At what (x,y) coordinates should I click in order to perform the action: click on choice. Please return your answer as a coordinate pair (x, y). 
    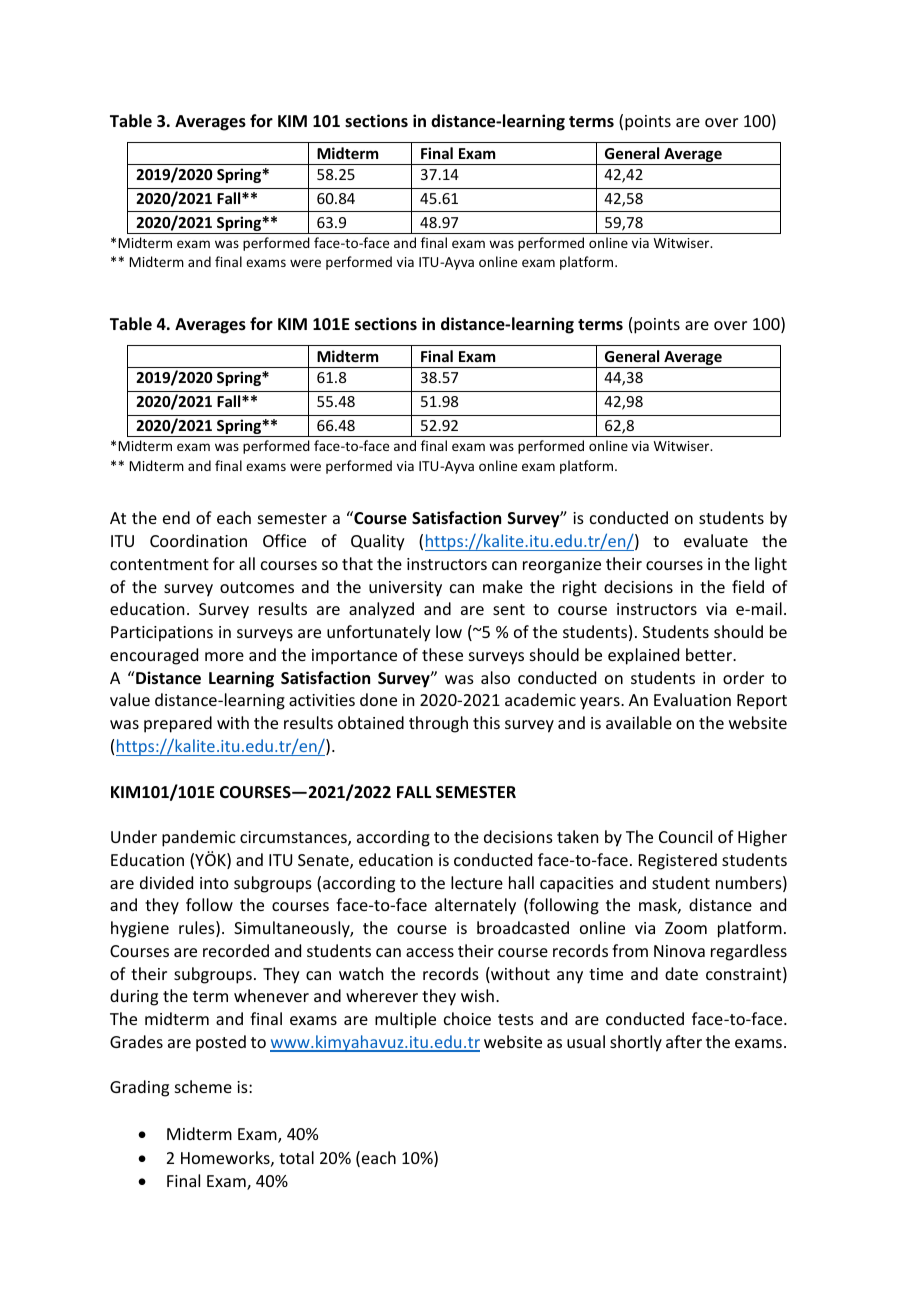
    Looking at the image, I should click on (467, 1018).
